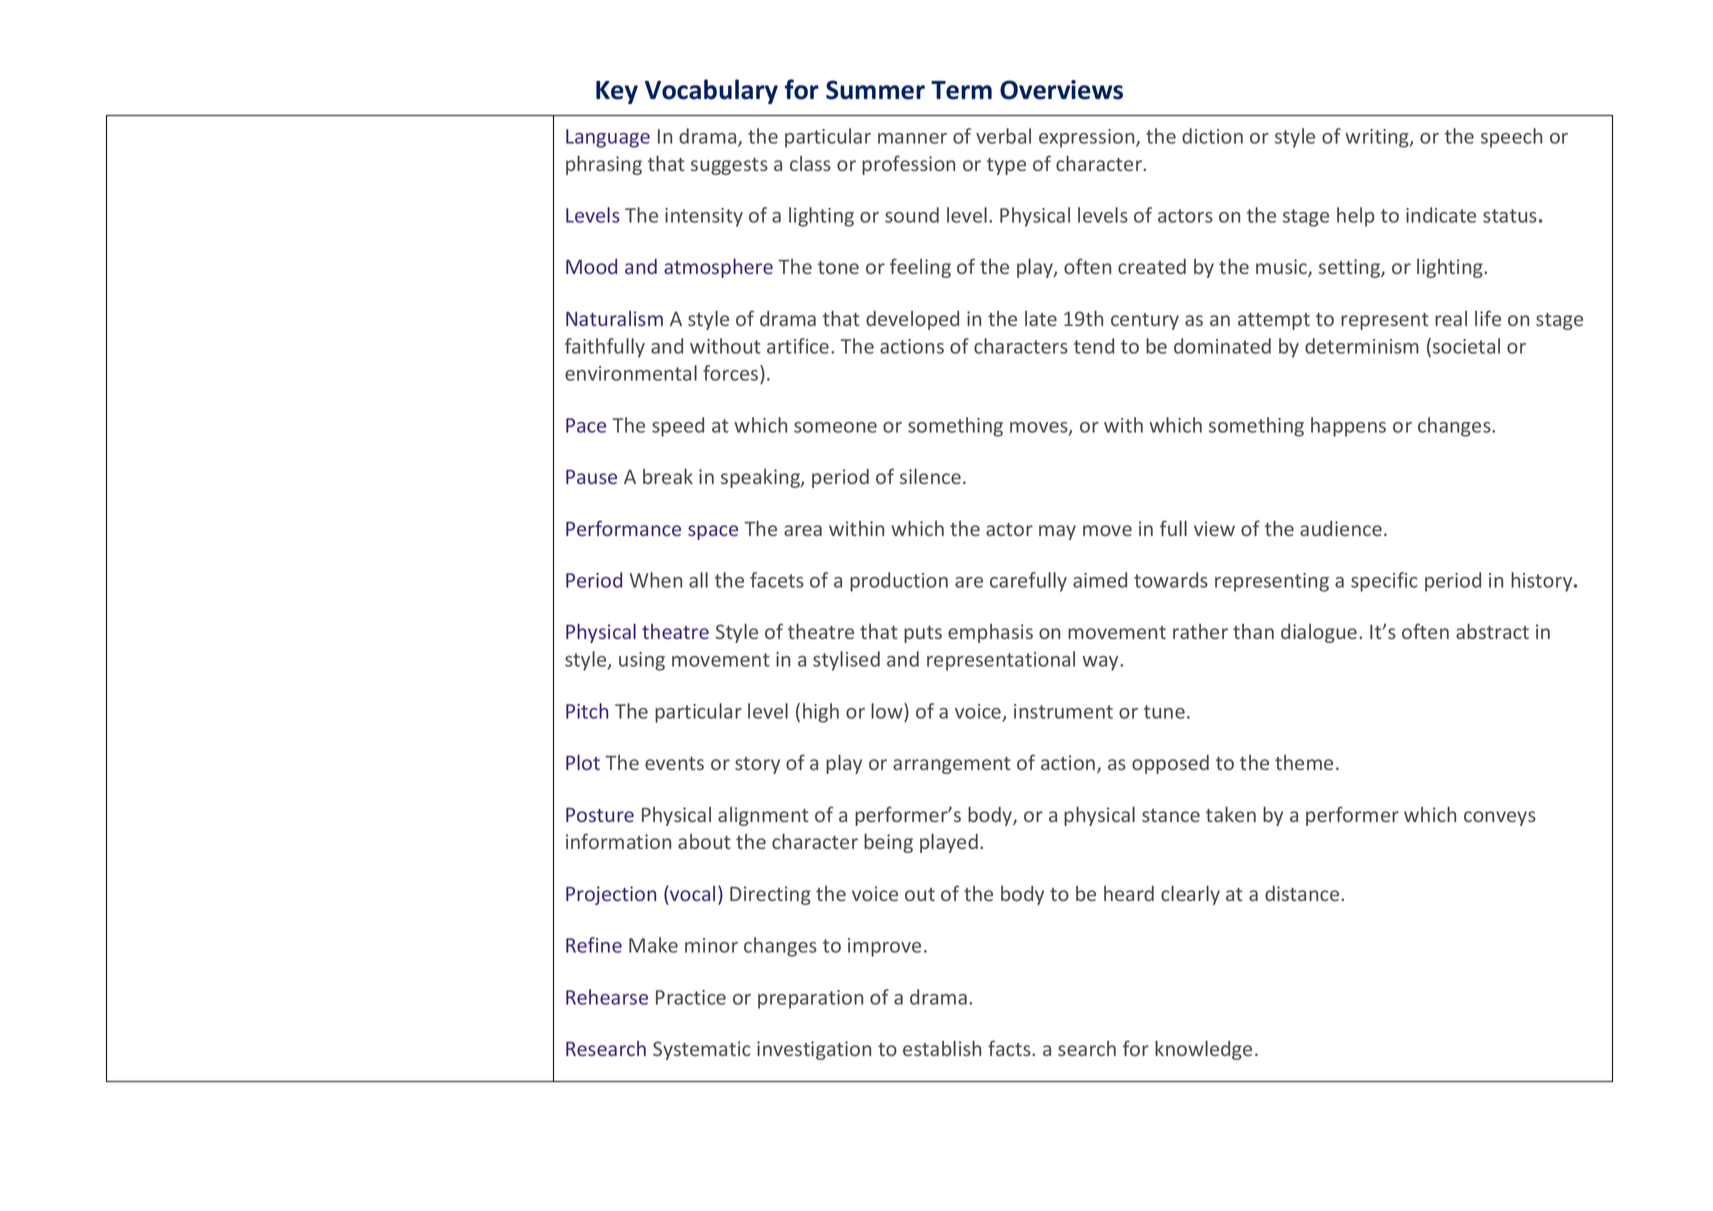 Image resolution: width=1713 pixels, height=1211 pixels. What do you see at coordinates (691, 997) in the screenshot?
I see `Practice` at bounding box center [691, 997].
